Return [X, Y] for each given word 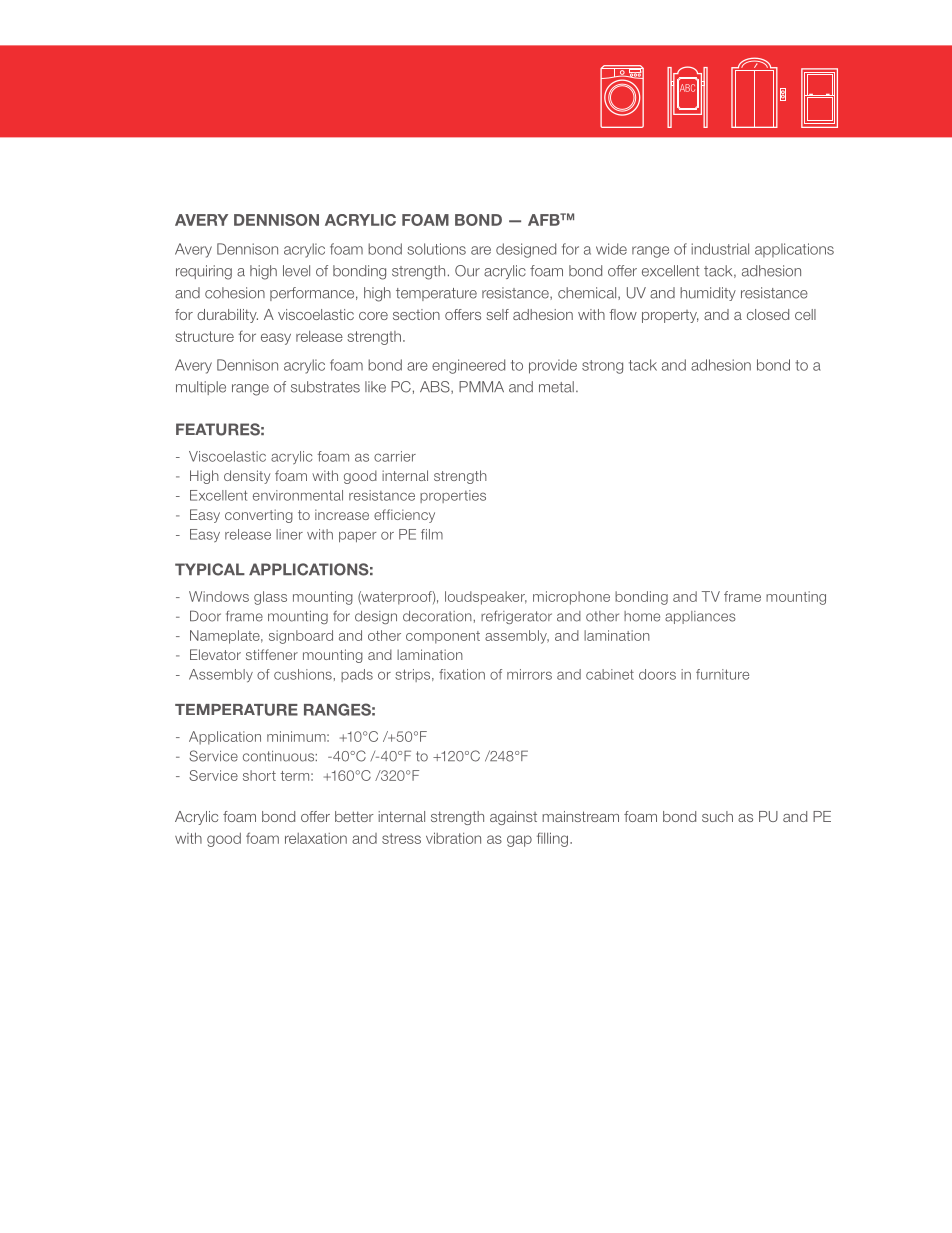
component [443, 637]
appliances [700, 617]
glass [270, 598]
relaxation [316, 838]
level [296, 271]
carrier [395, 456]
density [247, 477]
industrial [720, 249]
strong [602, 367]
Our [467, 271]
